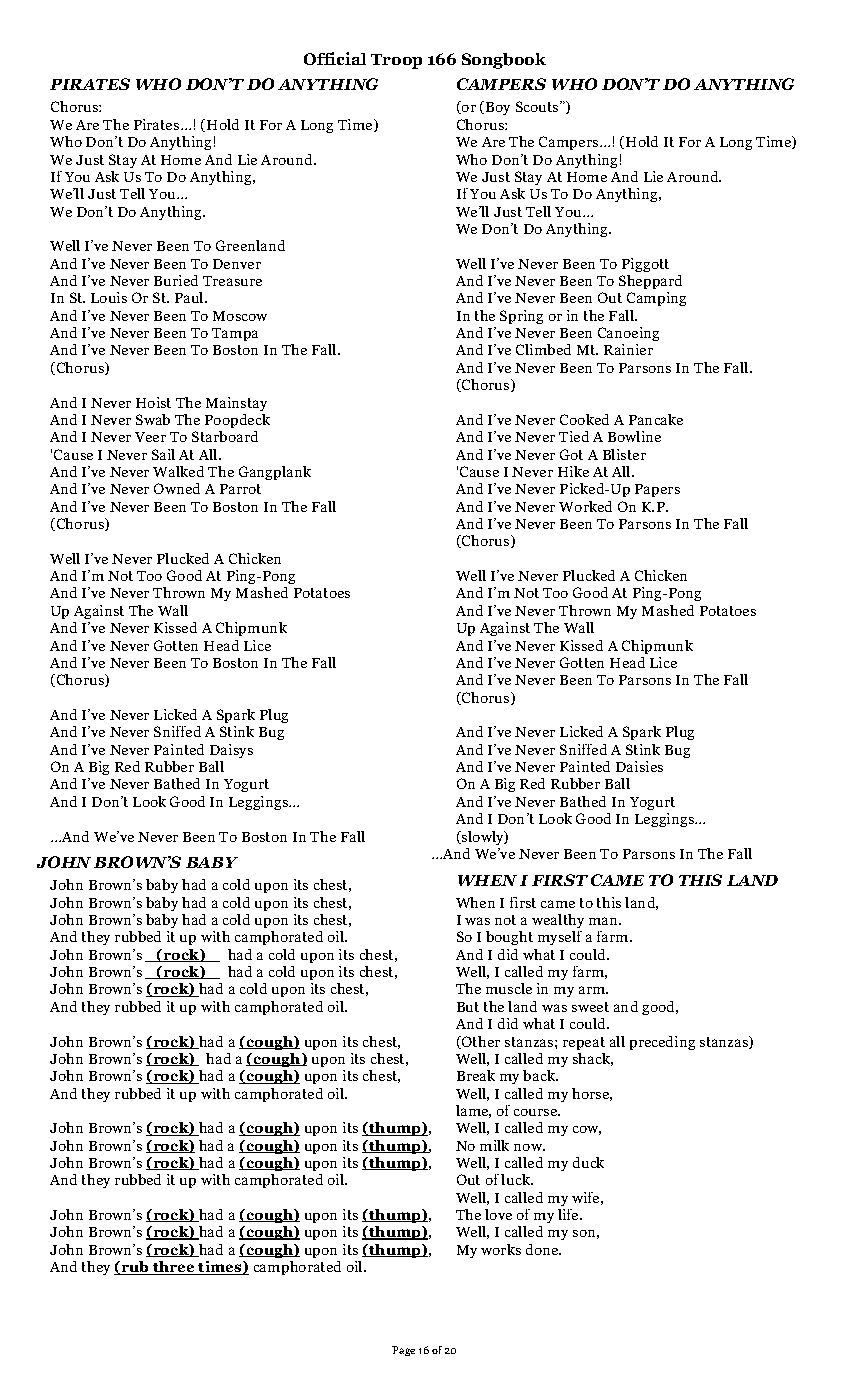 Image resolution: width=849 pixels, height=1400 pixels. What do you see at coordinates (590, 1007) in the screenshot?
I see `sweet` at bounding box center [590, 1007].
